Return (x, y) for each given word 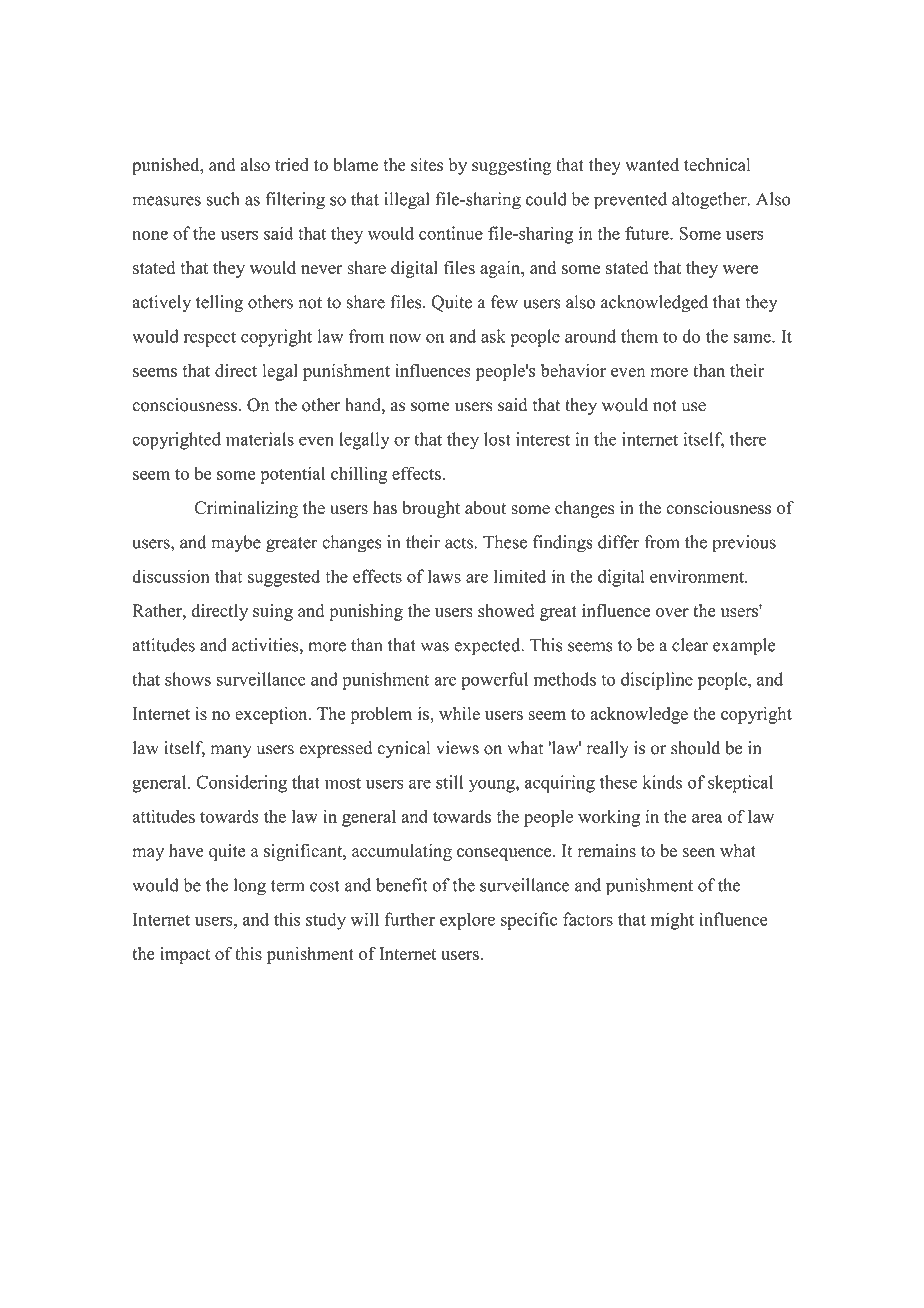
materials (260, 439)
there (748, 439)
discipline (657, 681)
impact (185, 955)
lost (497, 439)
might (672, 921)
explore (467, 921)
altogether (710, 201)
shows (188, 679)
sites (427, 165)
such (223, 199)
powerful (494, 681)
